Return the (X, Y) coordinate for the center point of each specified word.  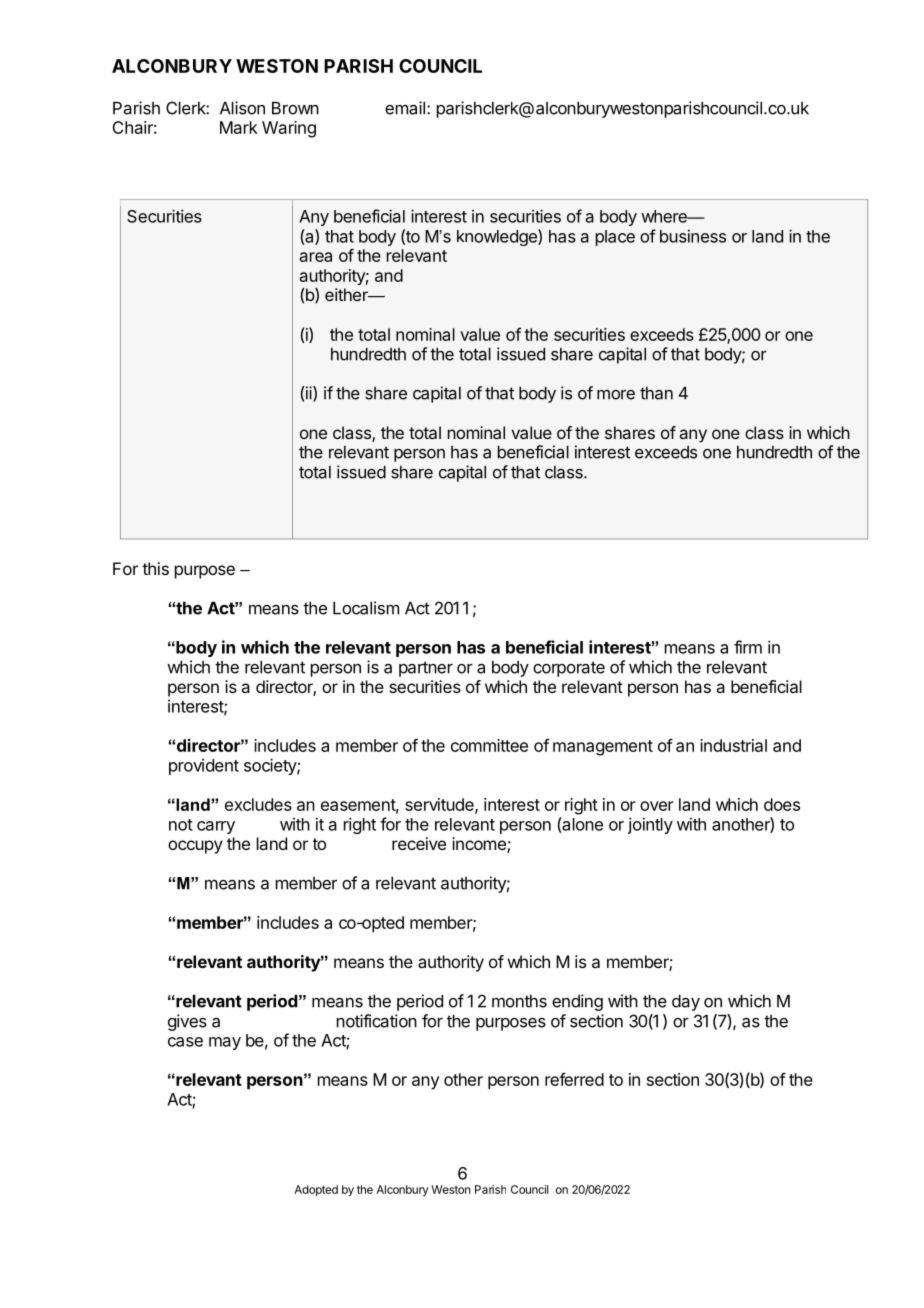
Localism (366, 608)
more (616, 395)
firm (748, 647)
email (405, 108)
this (155, 568)
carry (216, 827)
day (686, 1003)
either (347, 294)
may (225, 1043)
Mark (239, 127)
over (657, 806)
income (480, 845)
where (665, 216)
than (656, 393)
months (519, 1001)
